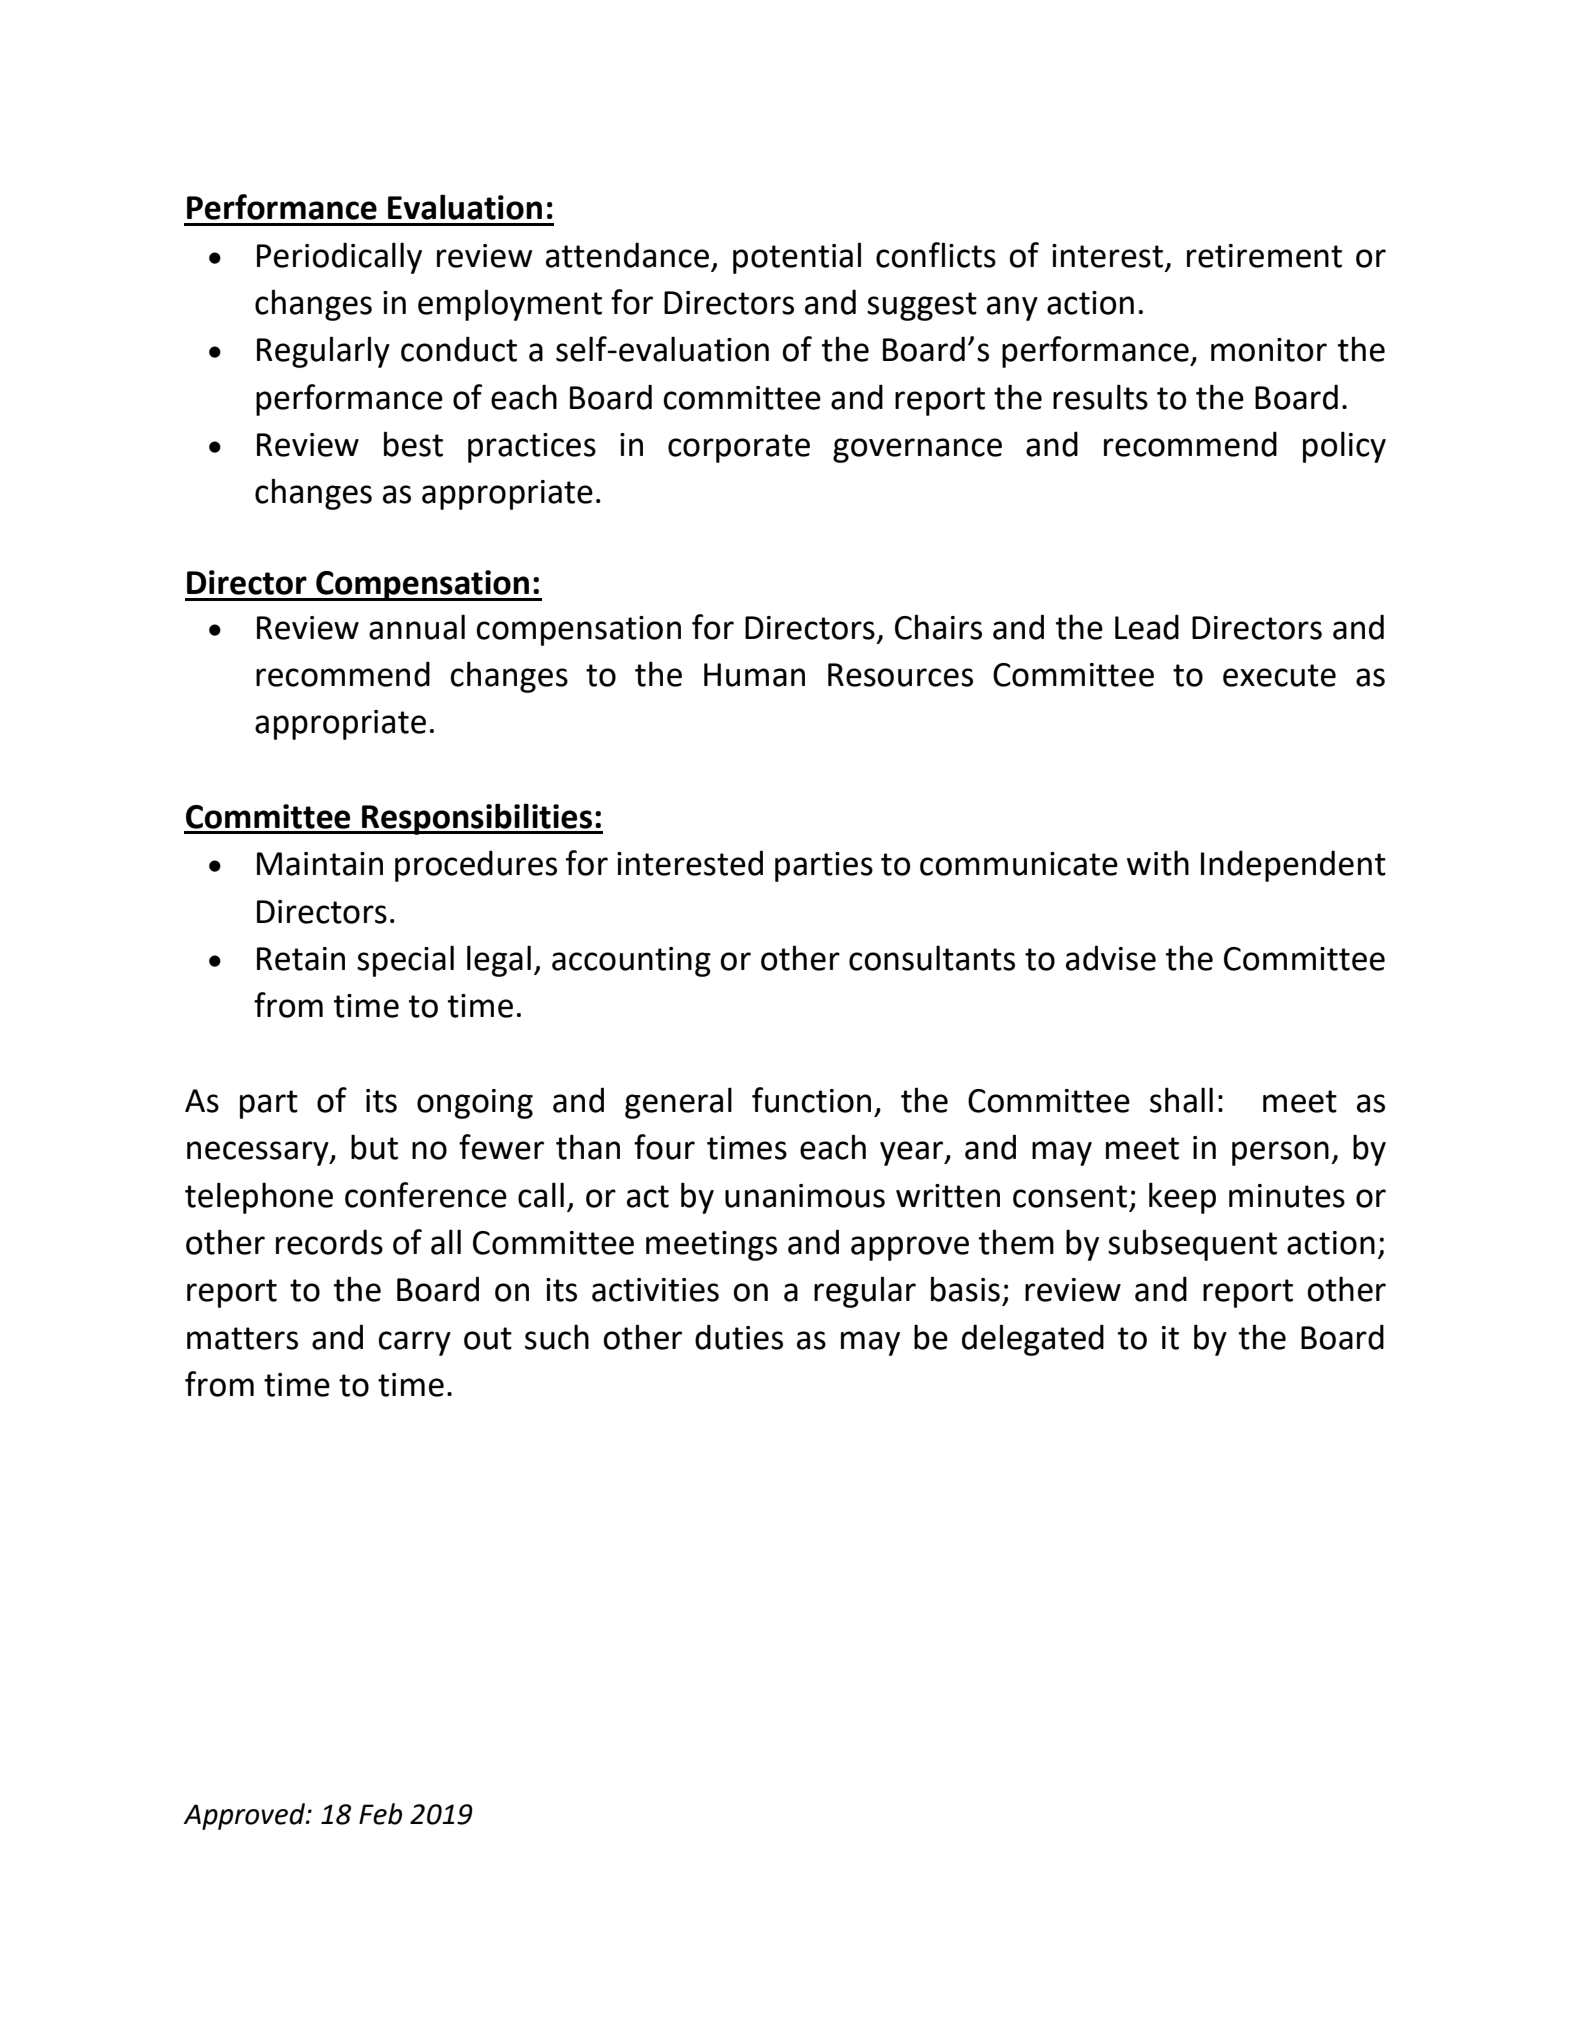  I want to click on special, so click(405, 961).
